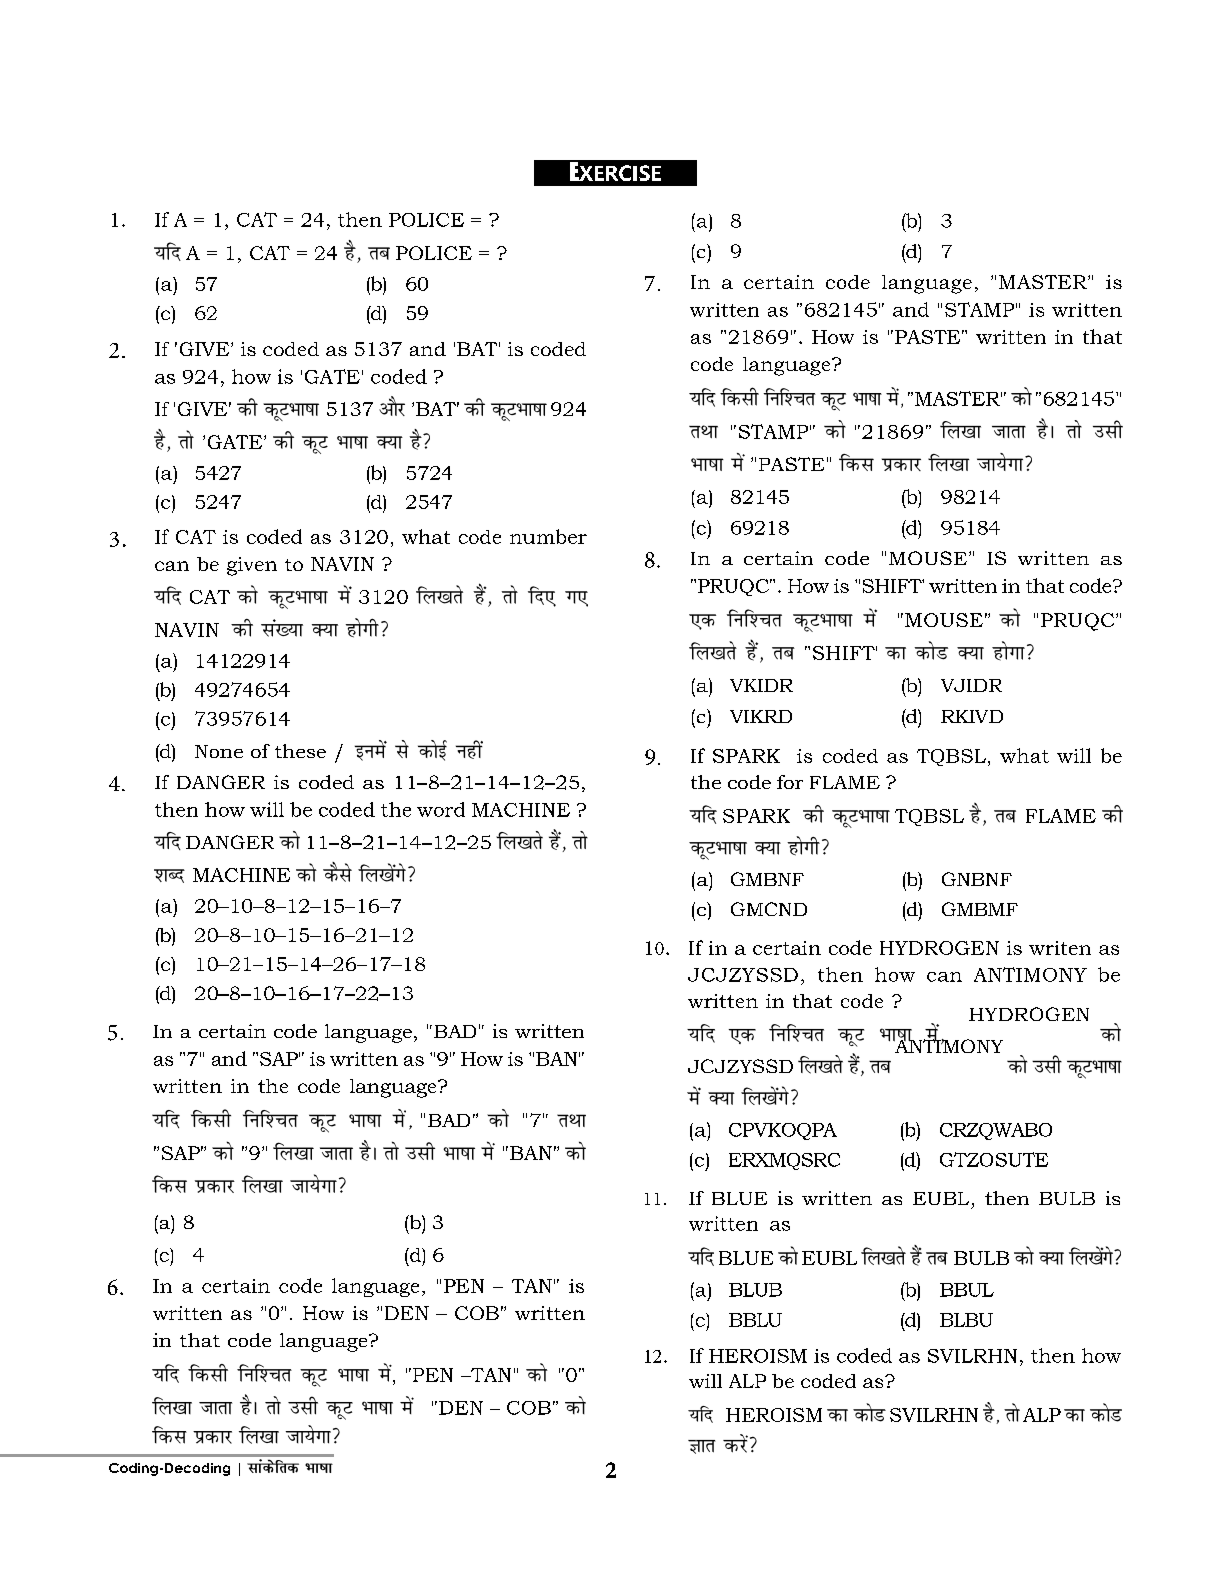 This image has width=1231, height=1593. Describe the element at coordinates (790, 782) in the image. I see `for` at that location.
